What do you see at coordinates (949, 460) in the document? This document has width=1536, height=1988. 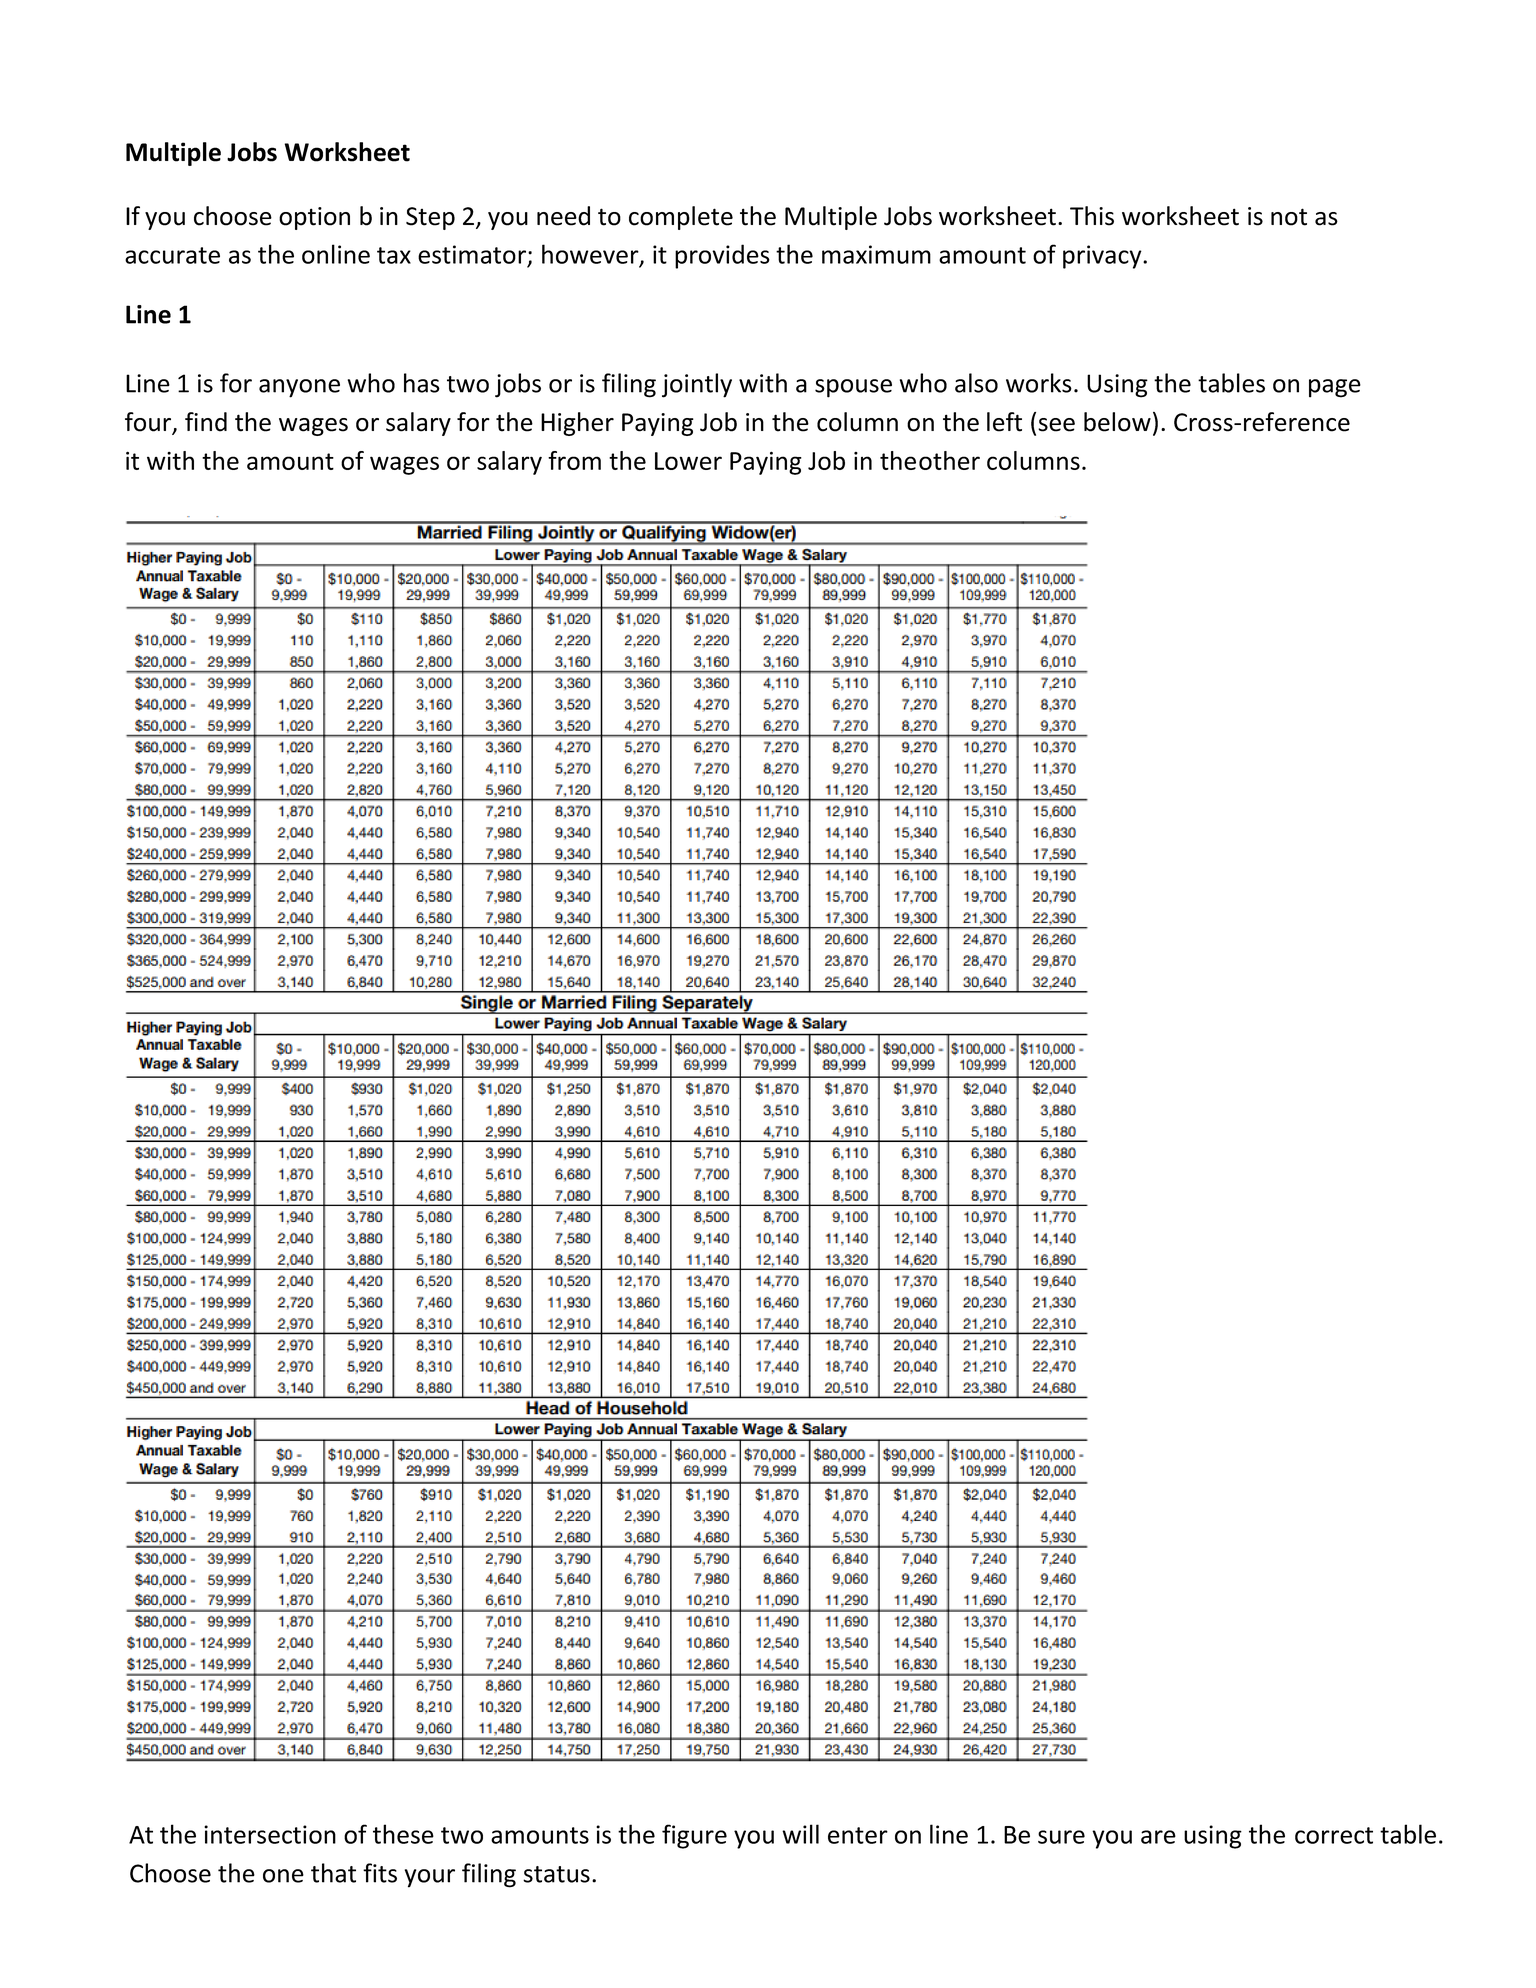 I see `other` at bounding box center [949, 460].
